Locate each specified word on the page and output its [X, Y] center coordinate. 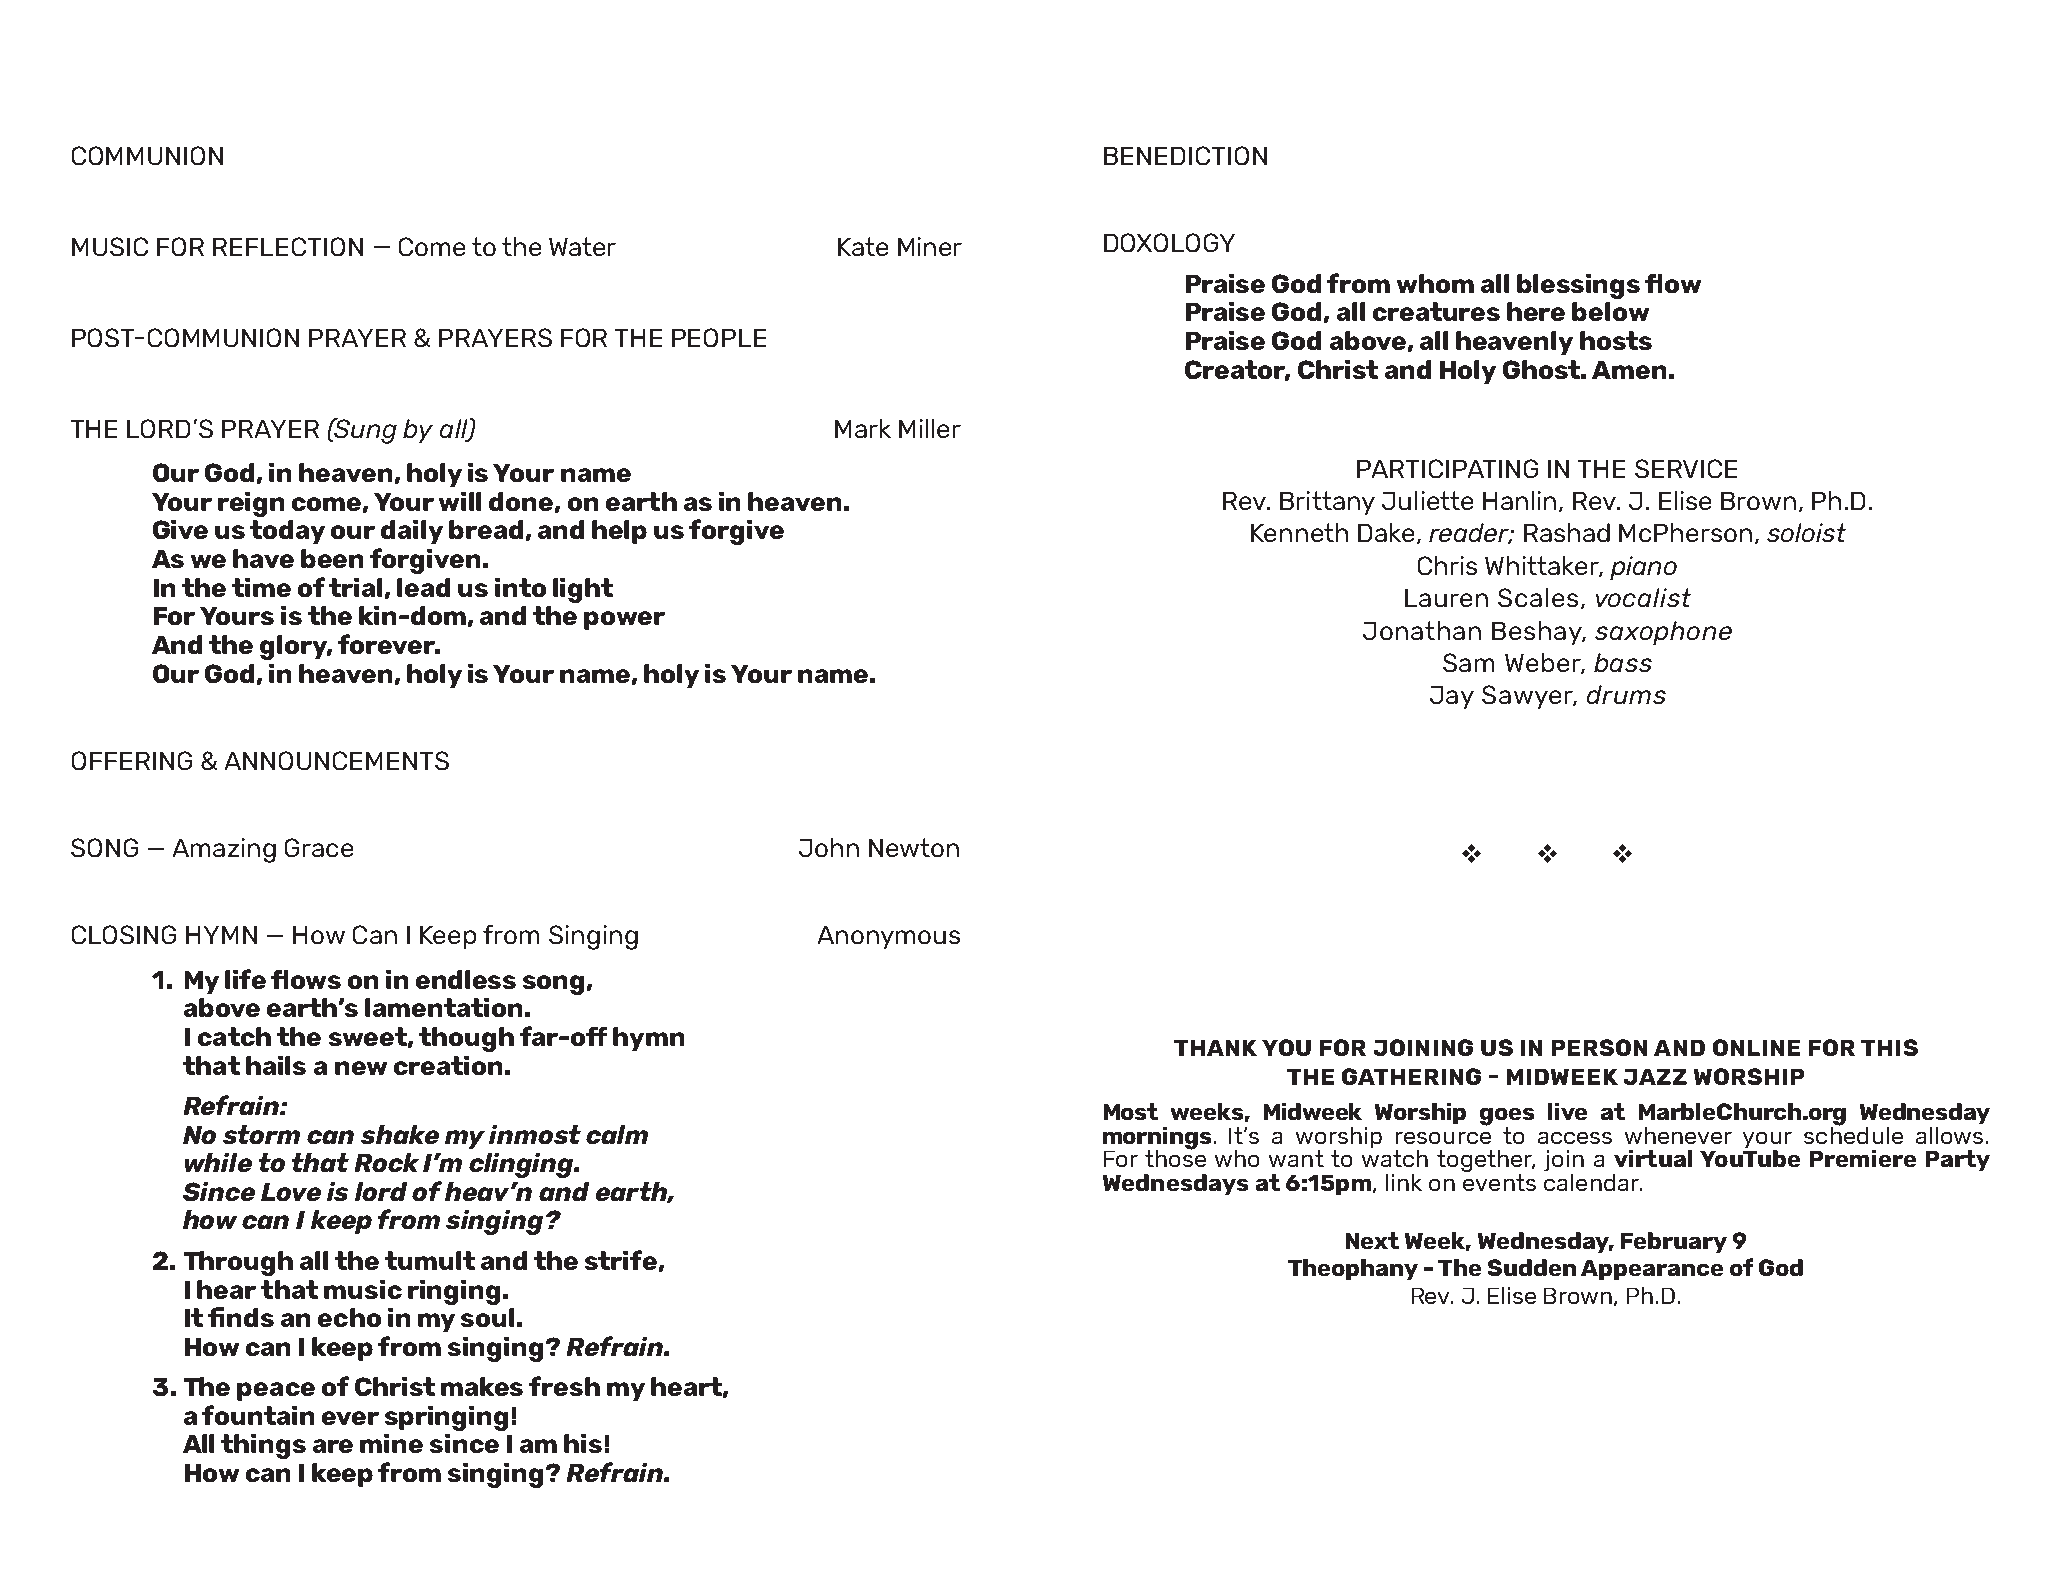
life [245, 979]
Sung [365, 431]
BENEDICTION [1185, 155]
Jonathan [1422, 630]
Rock [387, 1162]
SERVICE [1686, 468]
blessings [1578, 286]
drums [1626, 694]
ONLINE [1756, 1047]
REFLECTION [288, 246]
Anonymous [889, 937]
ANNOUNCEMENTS [337, 760]
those [1175, 1157]
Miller [930, 428]
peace [276, 1391]
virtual [1653, 1158]
